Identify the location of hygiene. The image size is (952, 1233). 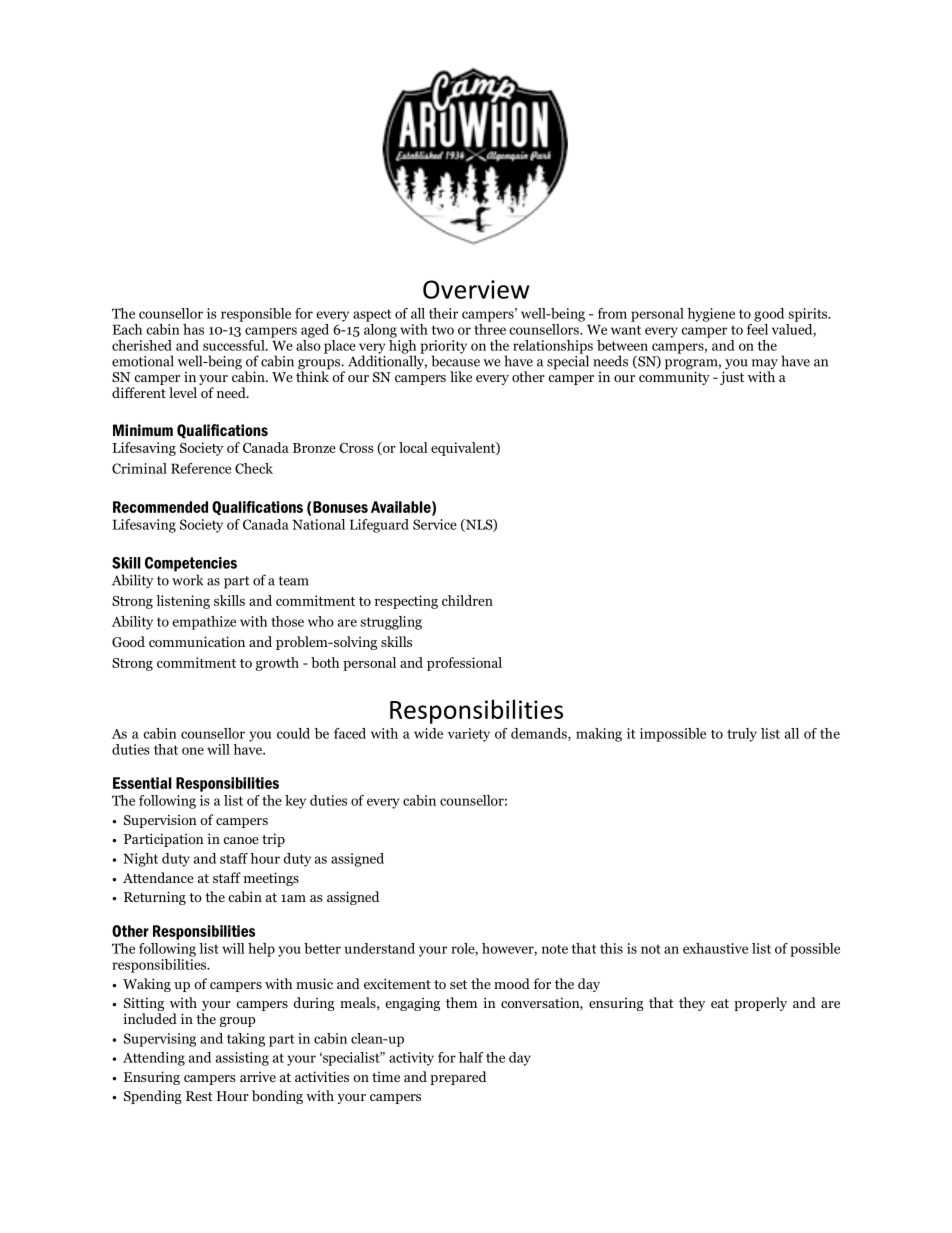
(711, 315).
